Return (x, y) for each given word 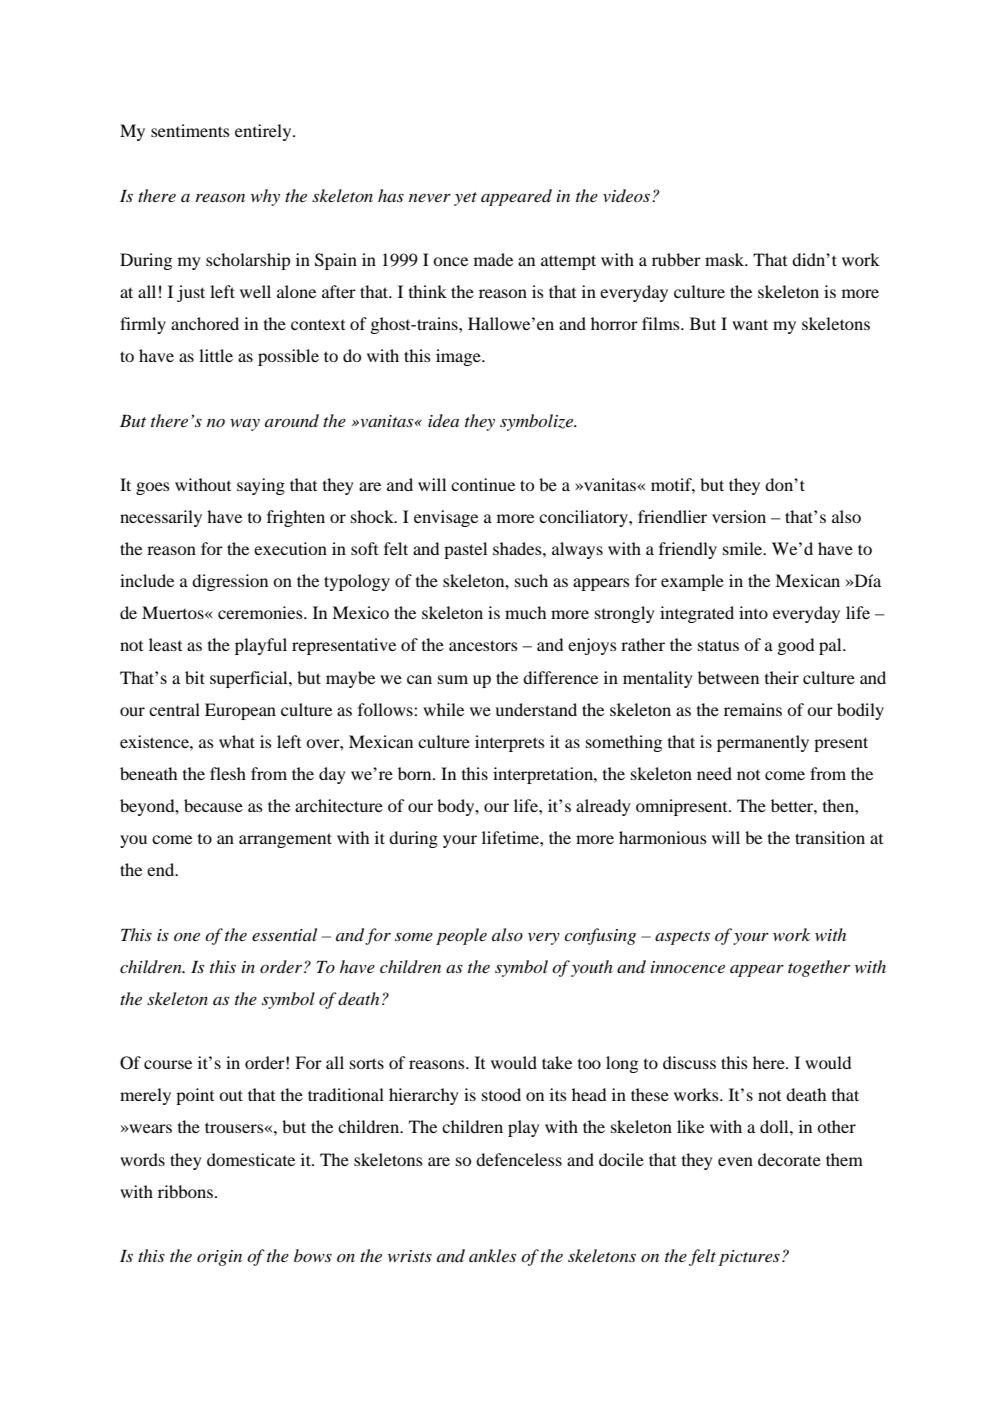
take (557, 1062)
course (168, 1064)
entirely (264, 132)
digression (230, 582)
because (213, 805)
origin (219, 1258)
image (459, 357)
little (216, 355)
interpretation (544, 775)
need (714, 773)
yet (465, 199)
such (531, 580)
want (750, 324)
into (753, 612)
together (819, 968)
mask (726, 259)
